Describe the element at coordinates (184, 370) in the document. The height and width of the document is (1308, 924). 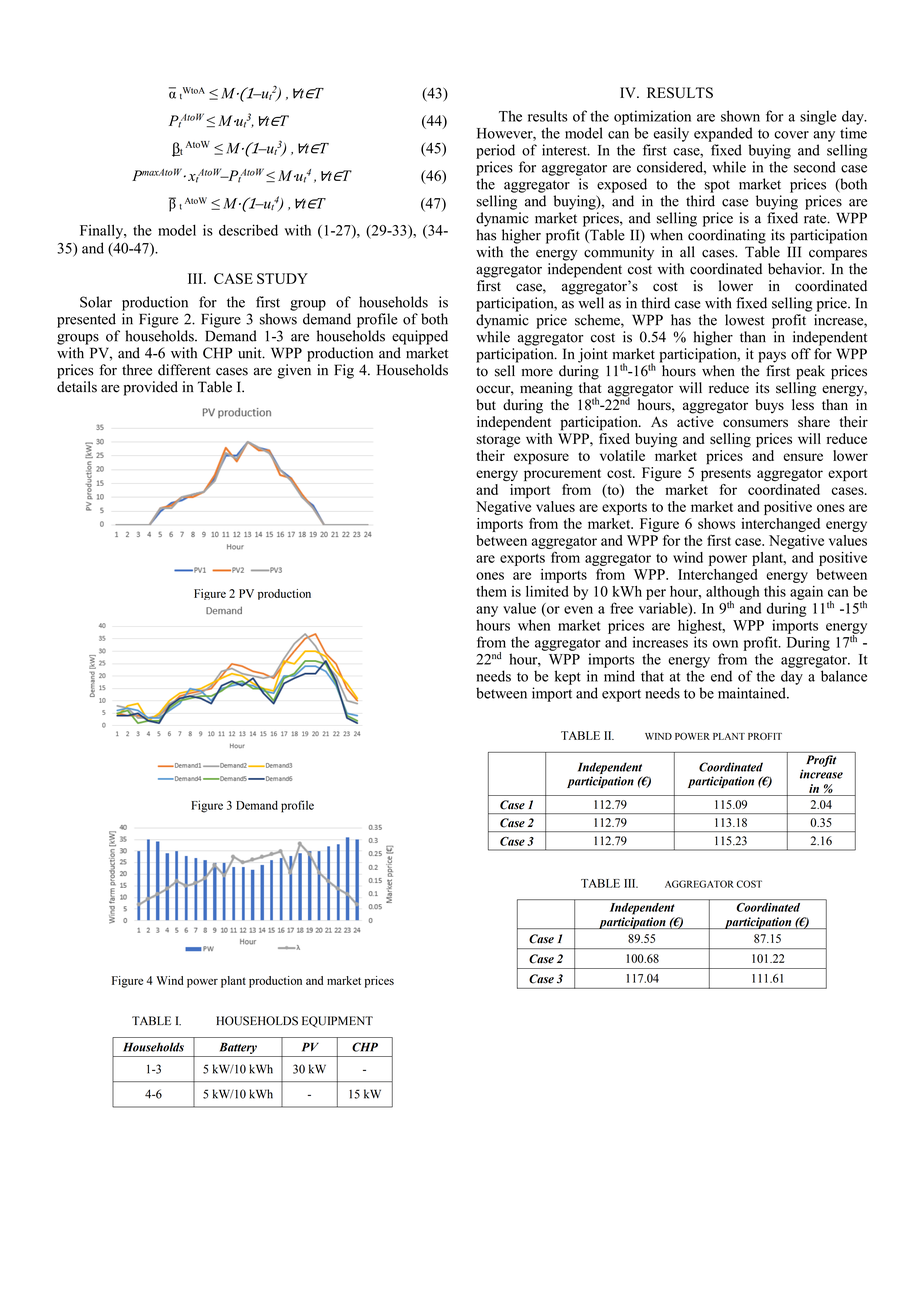
I see `different` at that location.
